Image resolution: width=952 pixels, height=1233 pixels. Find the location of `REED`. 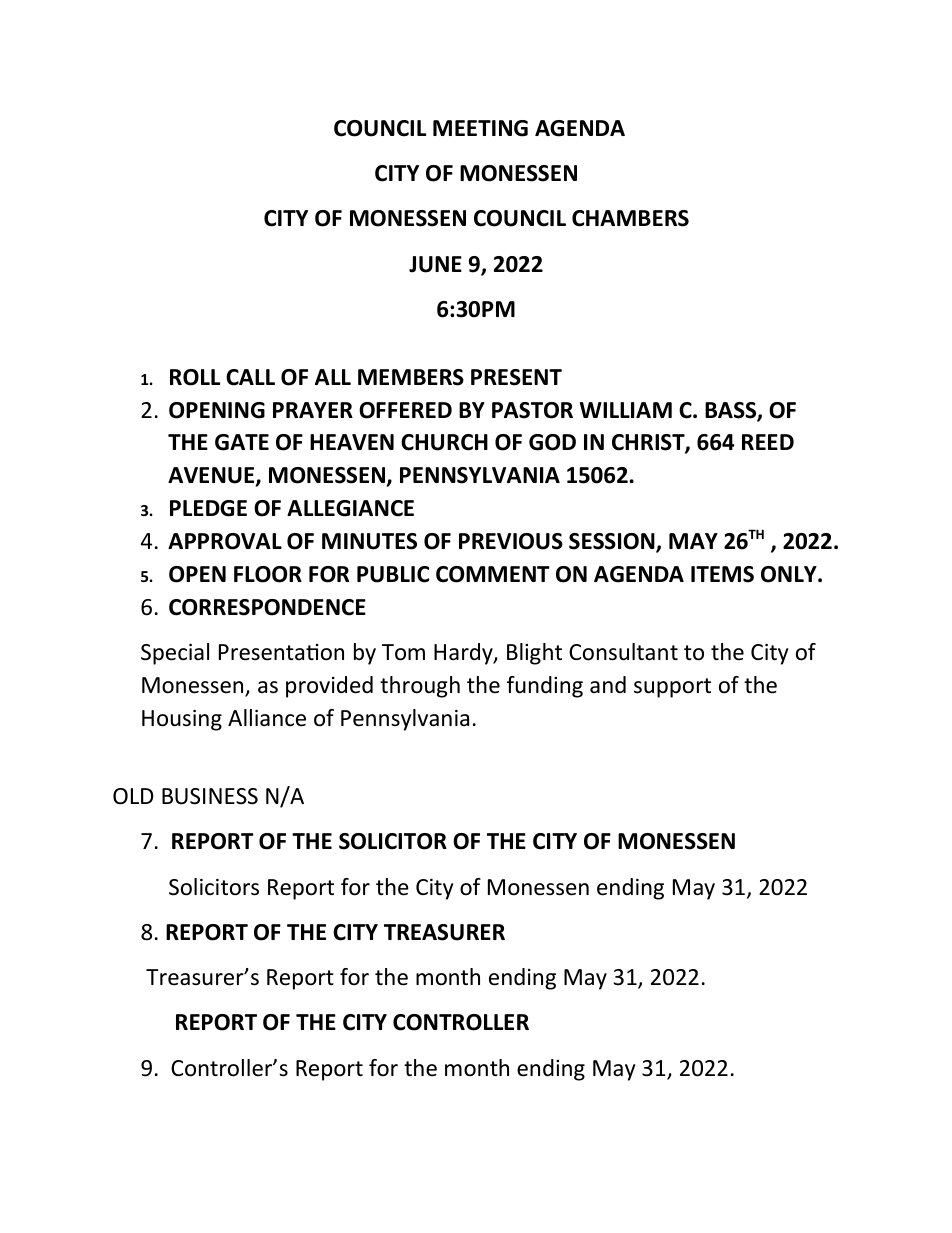

REED is located at coordinates (768, 442).
